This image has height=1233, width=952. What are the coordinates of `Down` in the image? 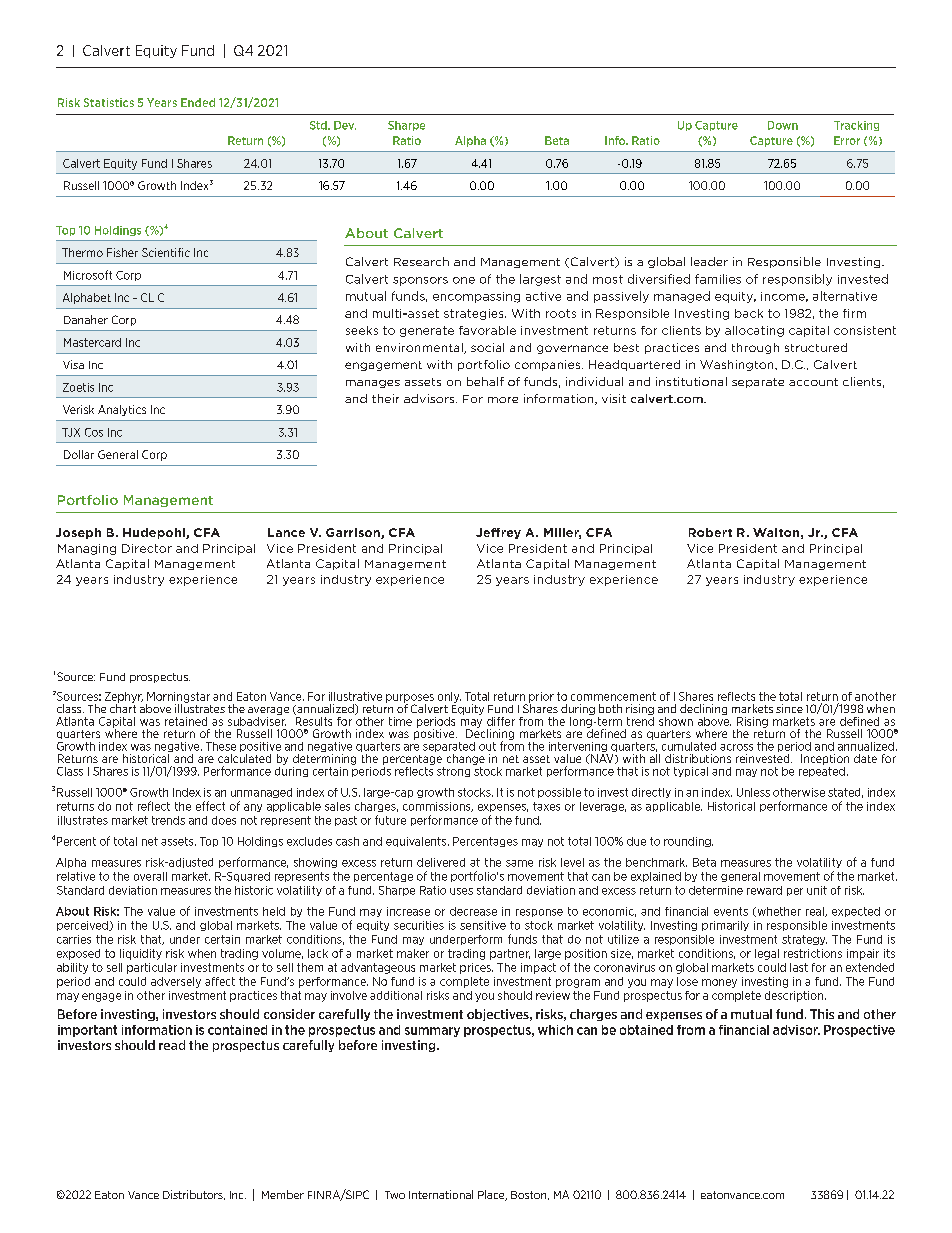 It's located at (783, 125).
